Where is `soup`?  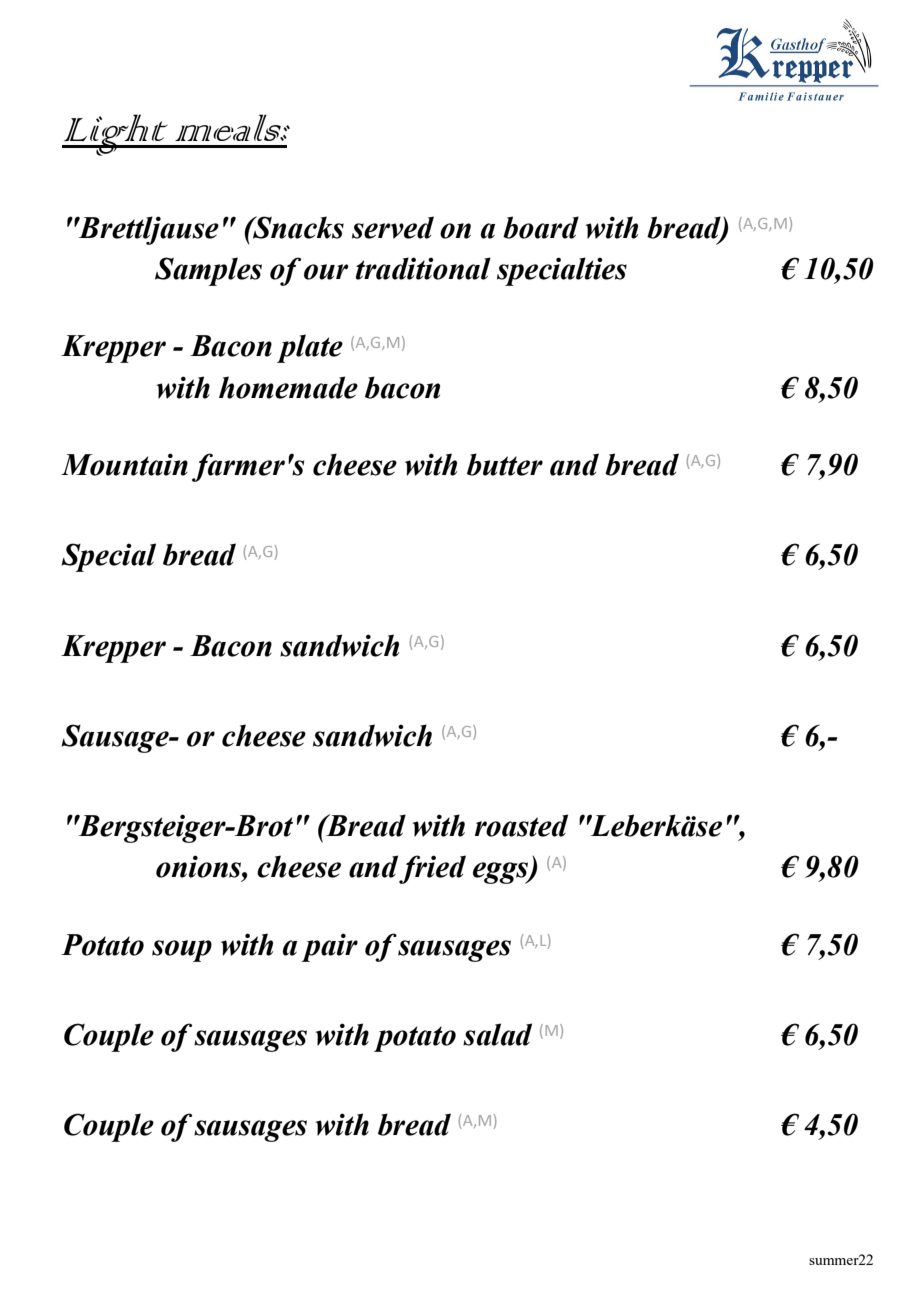
soup is located at coordinates (182, 951).
